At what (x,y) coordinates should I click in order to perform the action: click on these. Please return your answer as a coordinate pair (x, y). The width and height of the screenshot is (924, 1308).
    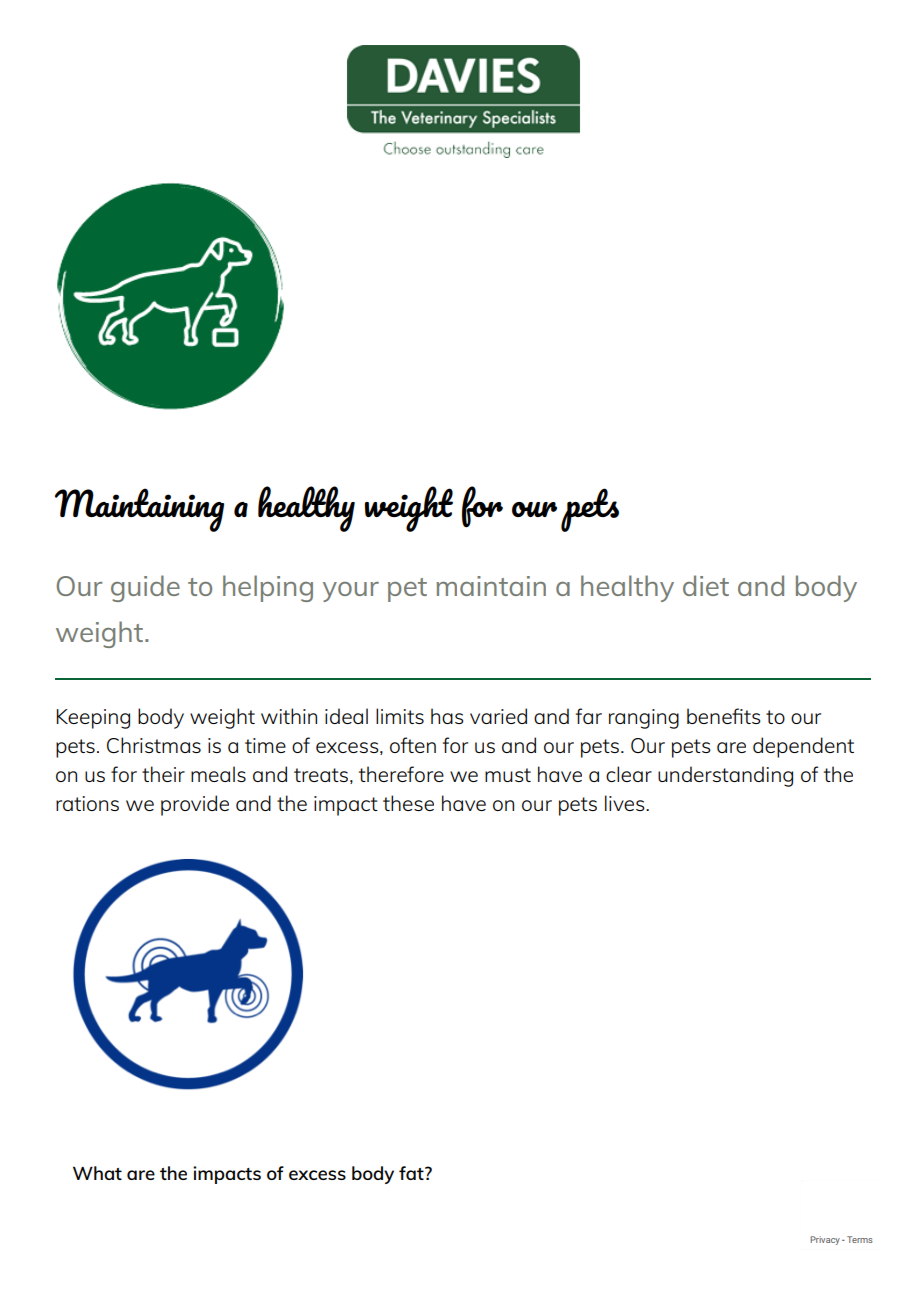
    Looking at the image, I should click on (408, 803).
